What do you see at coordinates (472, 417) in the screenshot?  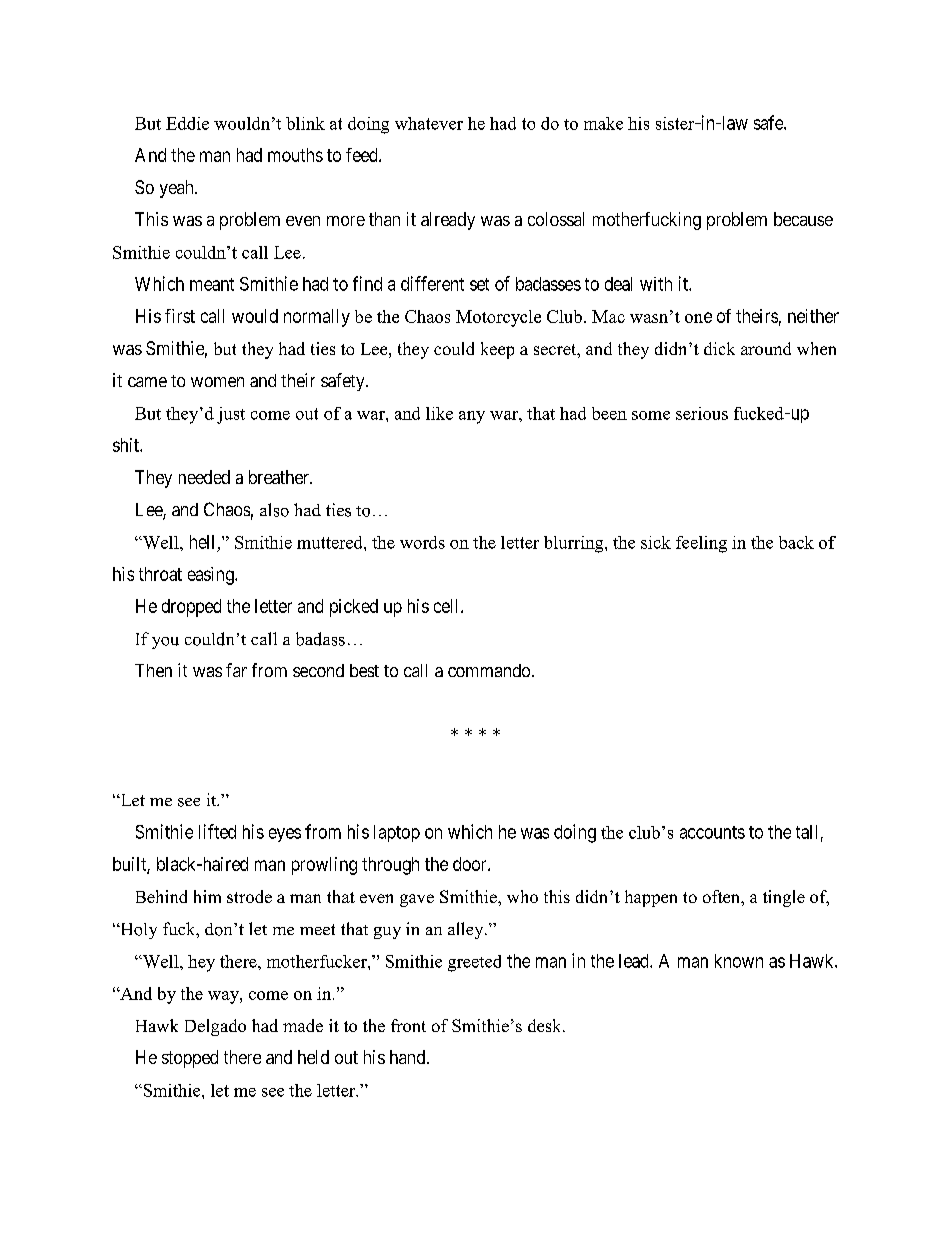 I see `any` at bounding box center [472, 417].
